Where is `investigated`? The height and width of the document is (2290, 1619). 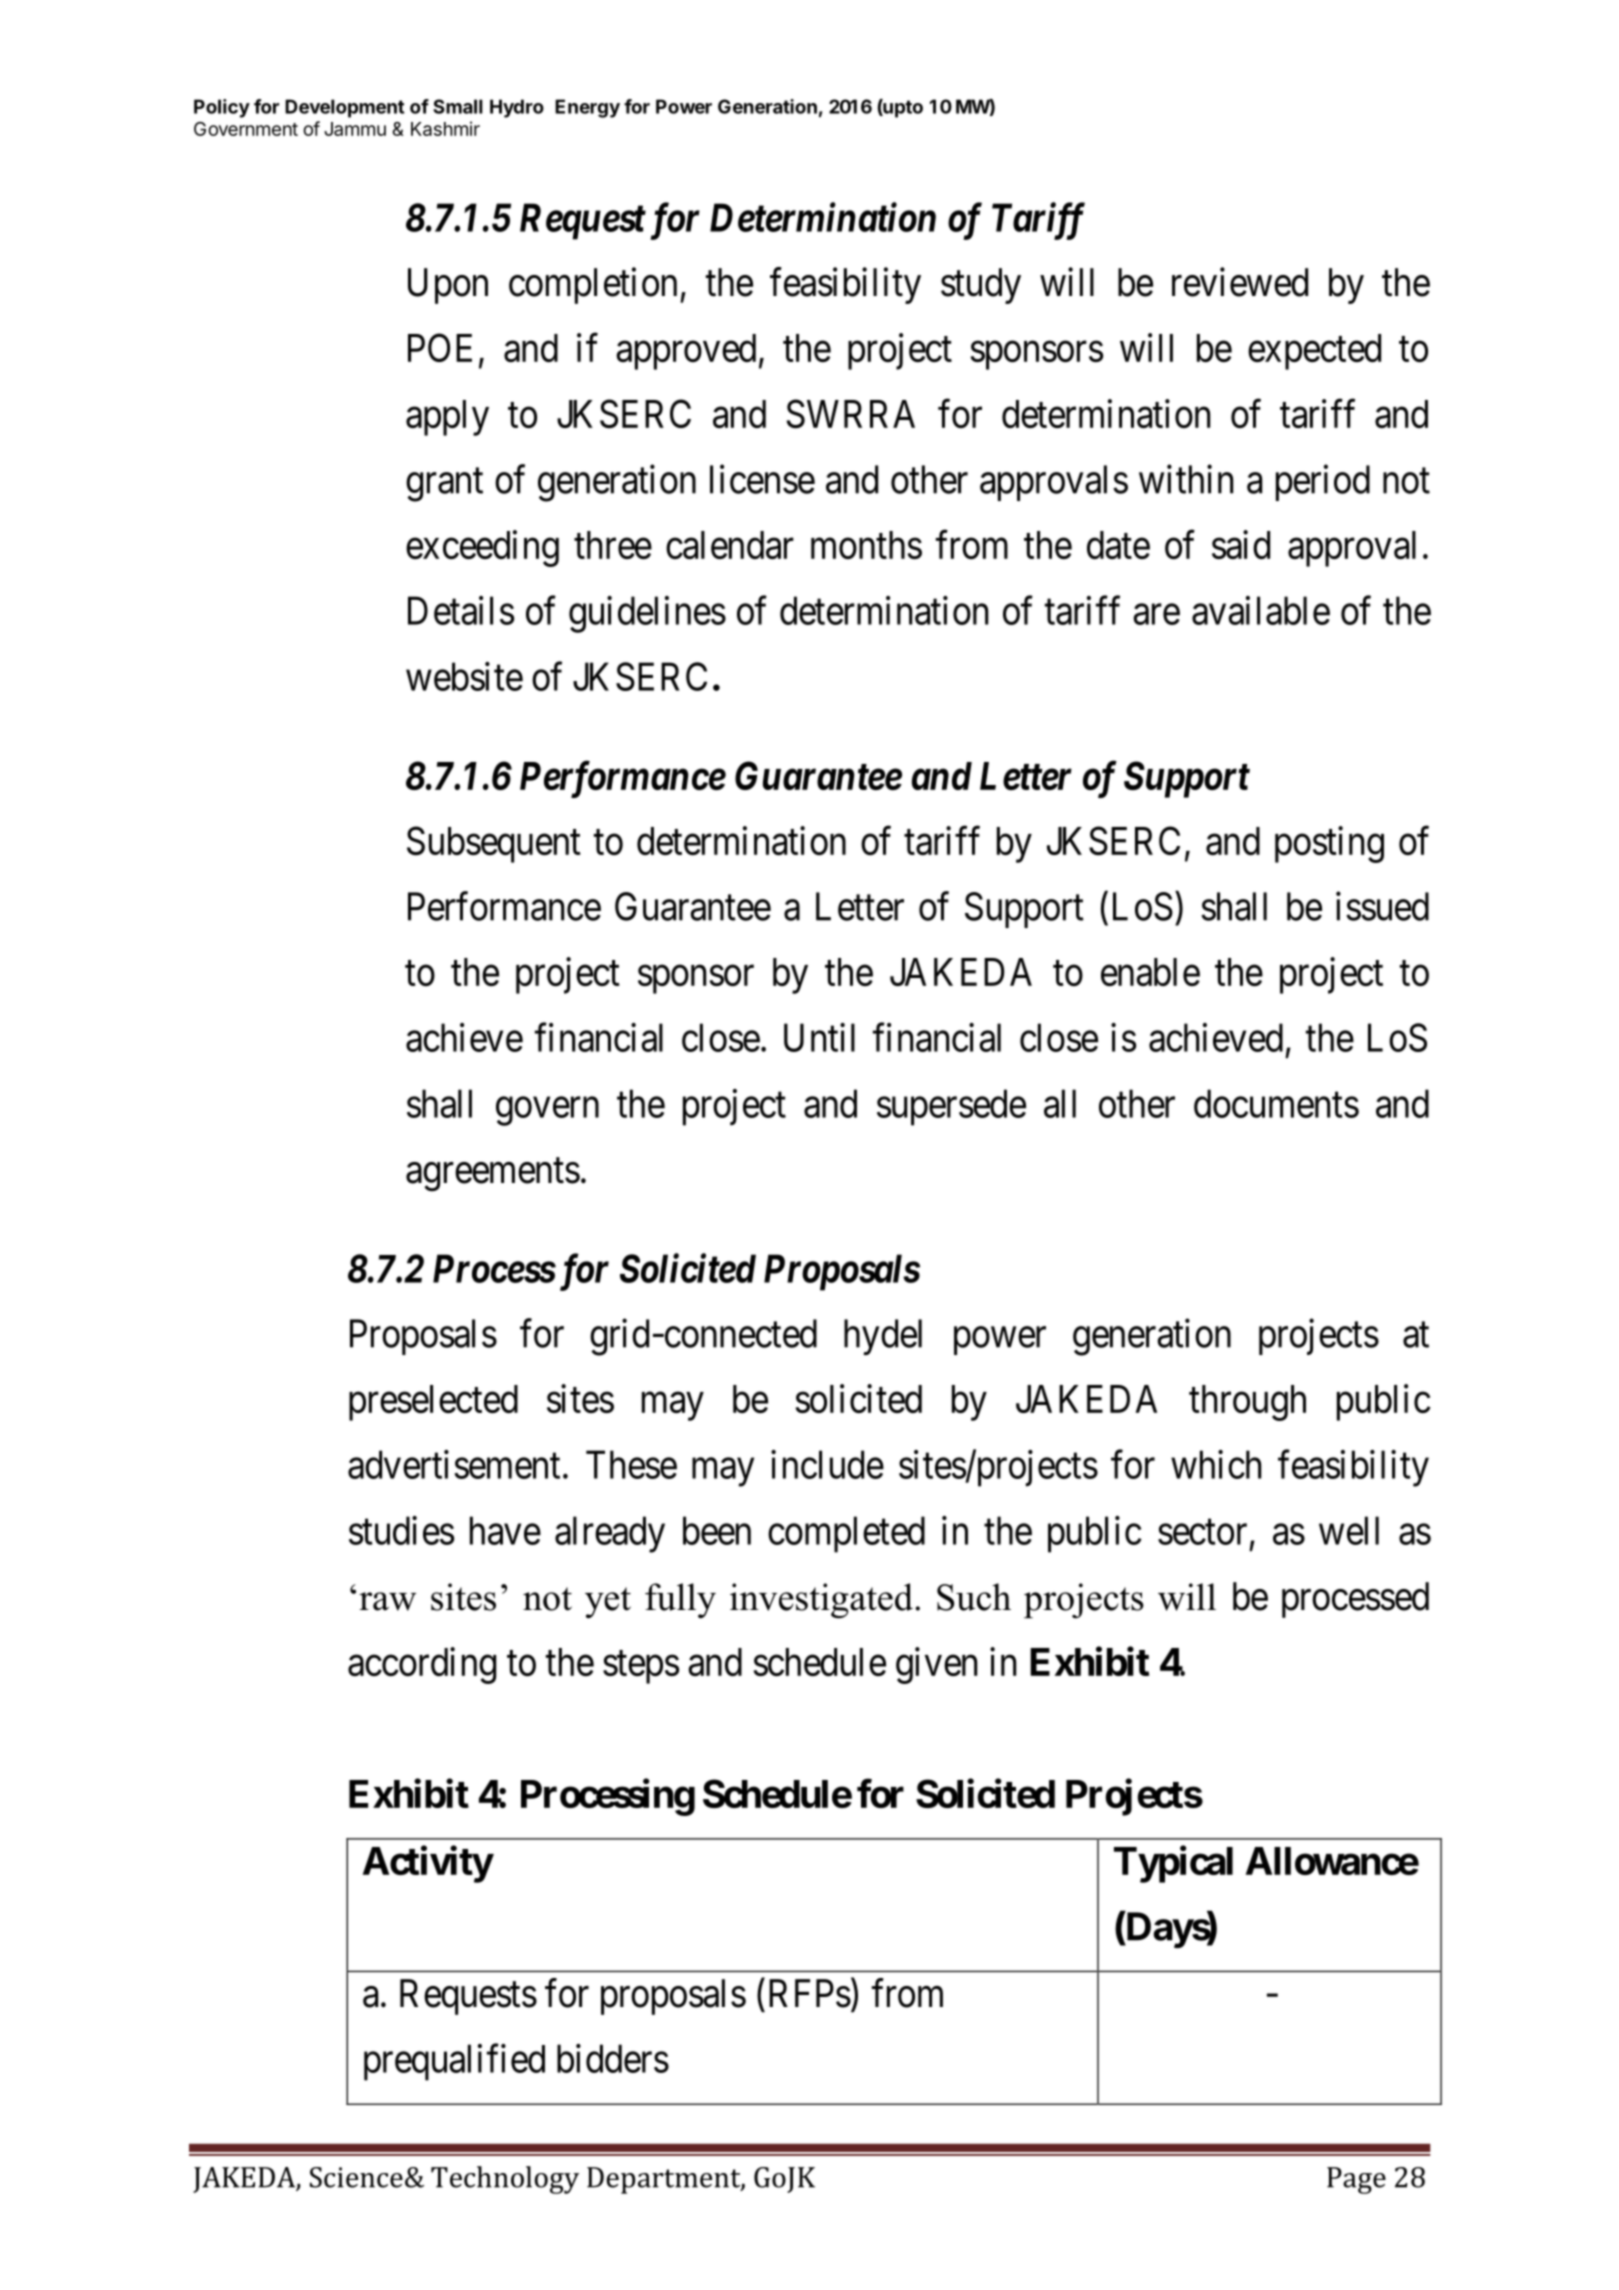 investigated is located at coordinates (821, 1601).
